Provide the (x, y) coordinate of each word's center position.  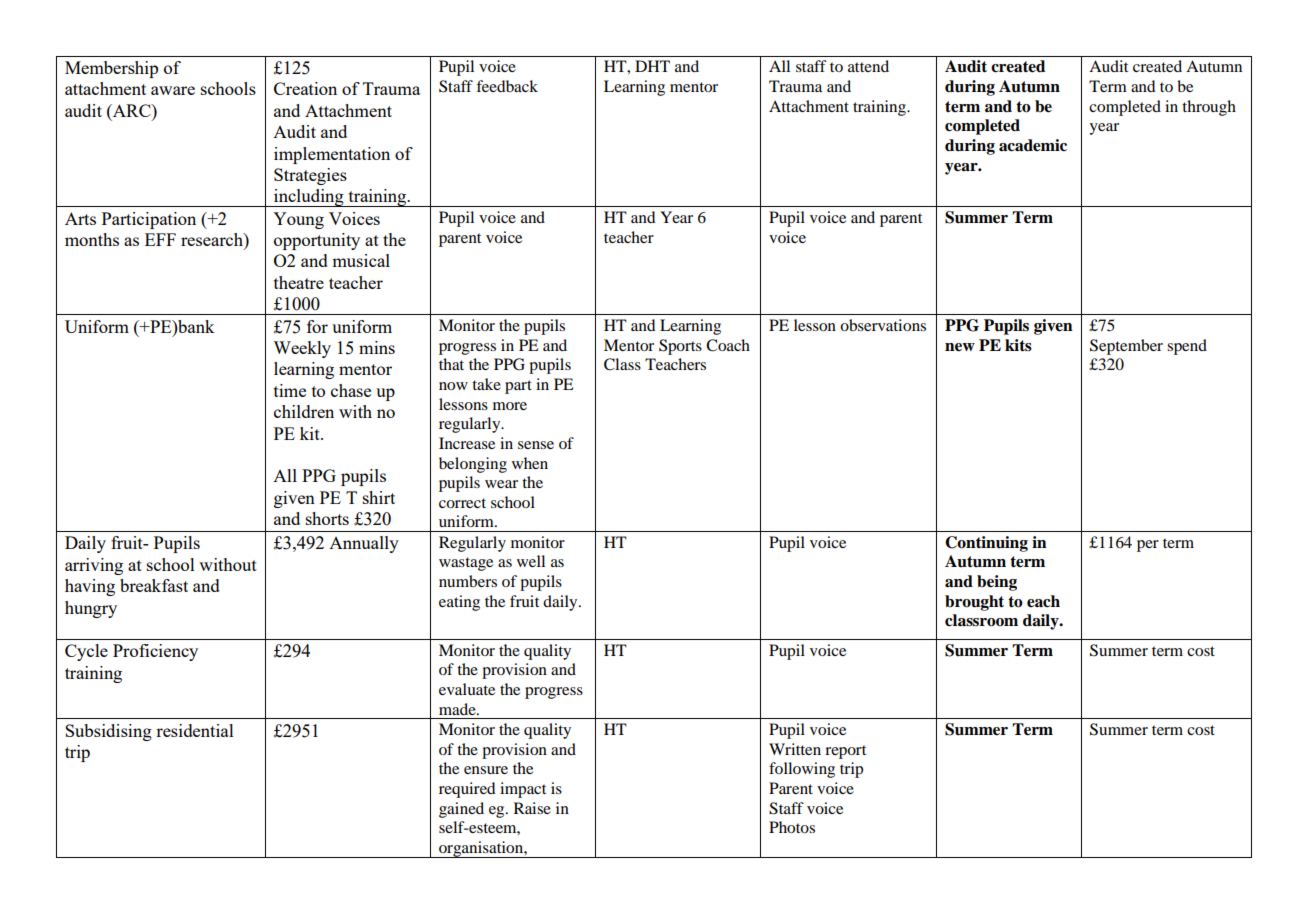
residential (195, 730)
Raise (532, 808)
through (1209, 108)
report (845, 752)
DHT (652, 66)
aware (173, 90)
